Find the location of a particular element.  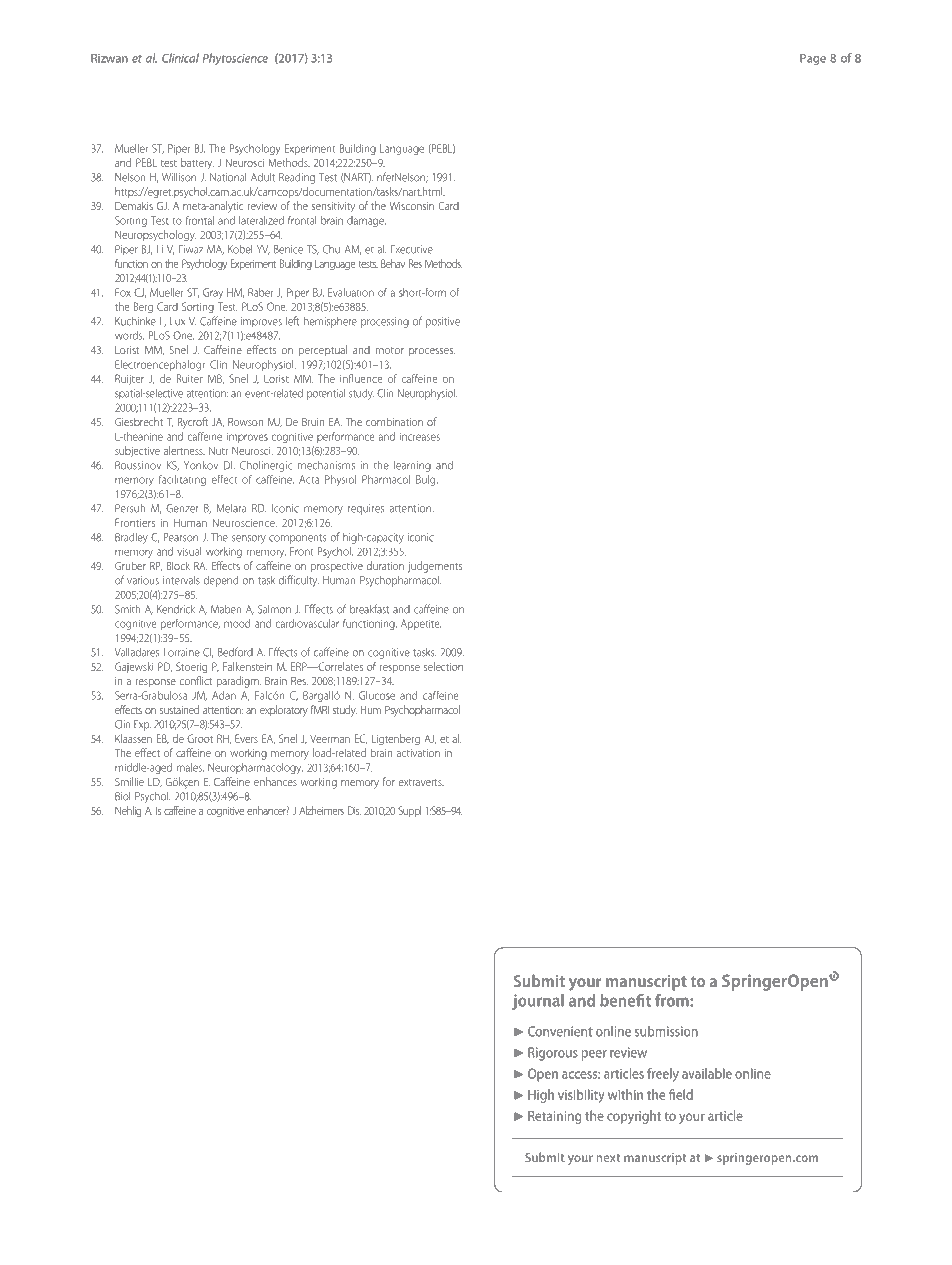

processes is located at coordinates (432, 352).
